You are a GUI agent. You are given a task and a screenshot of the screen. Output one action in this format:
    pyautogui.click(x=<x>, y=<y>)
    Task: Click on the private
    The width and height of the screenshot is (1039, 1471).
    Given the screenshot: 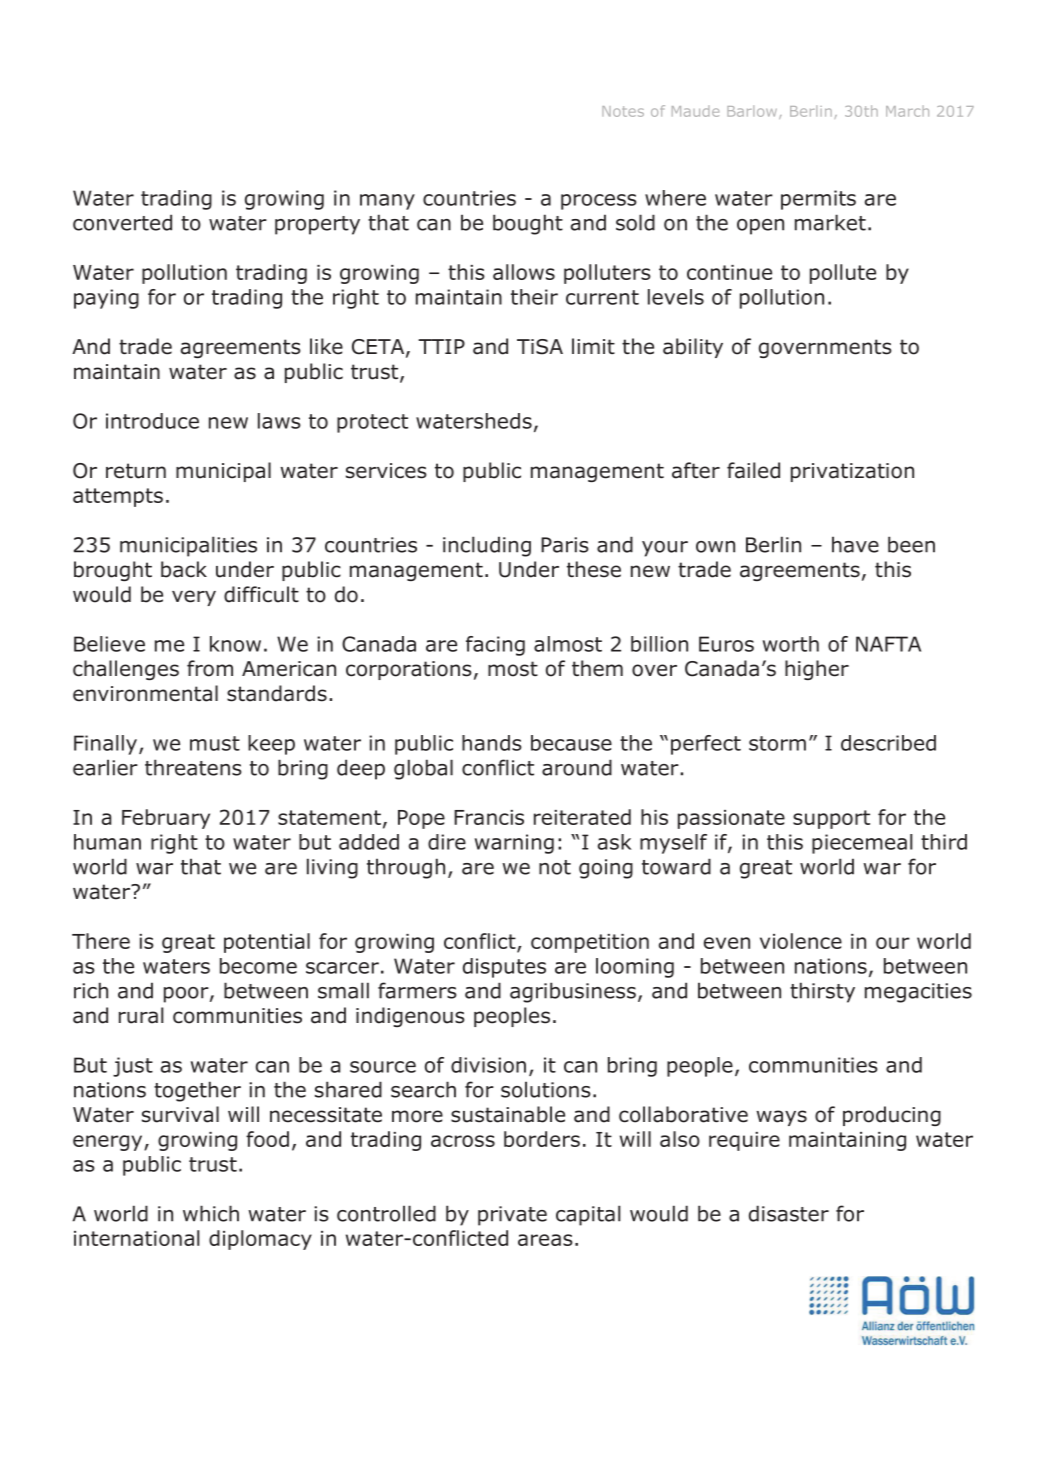 What is the action you would take?
    pyautogui.click(x=512, y=1216)
